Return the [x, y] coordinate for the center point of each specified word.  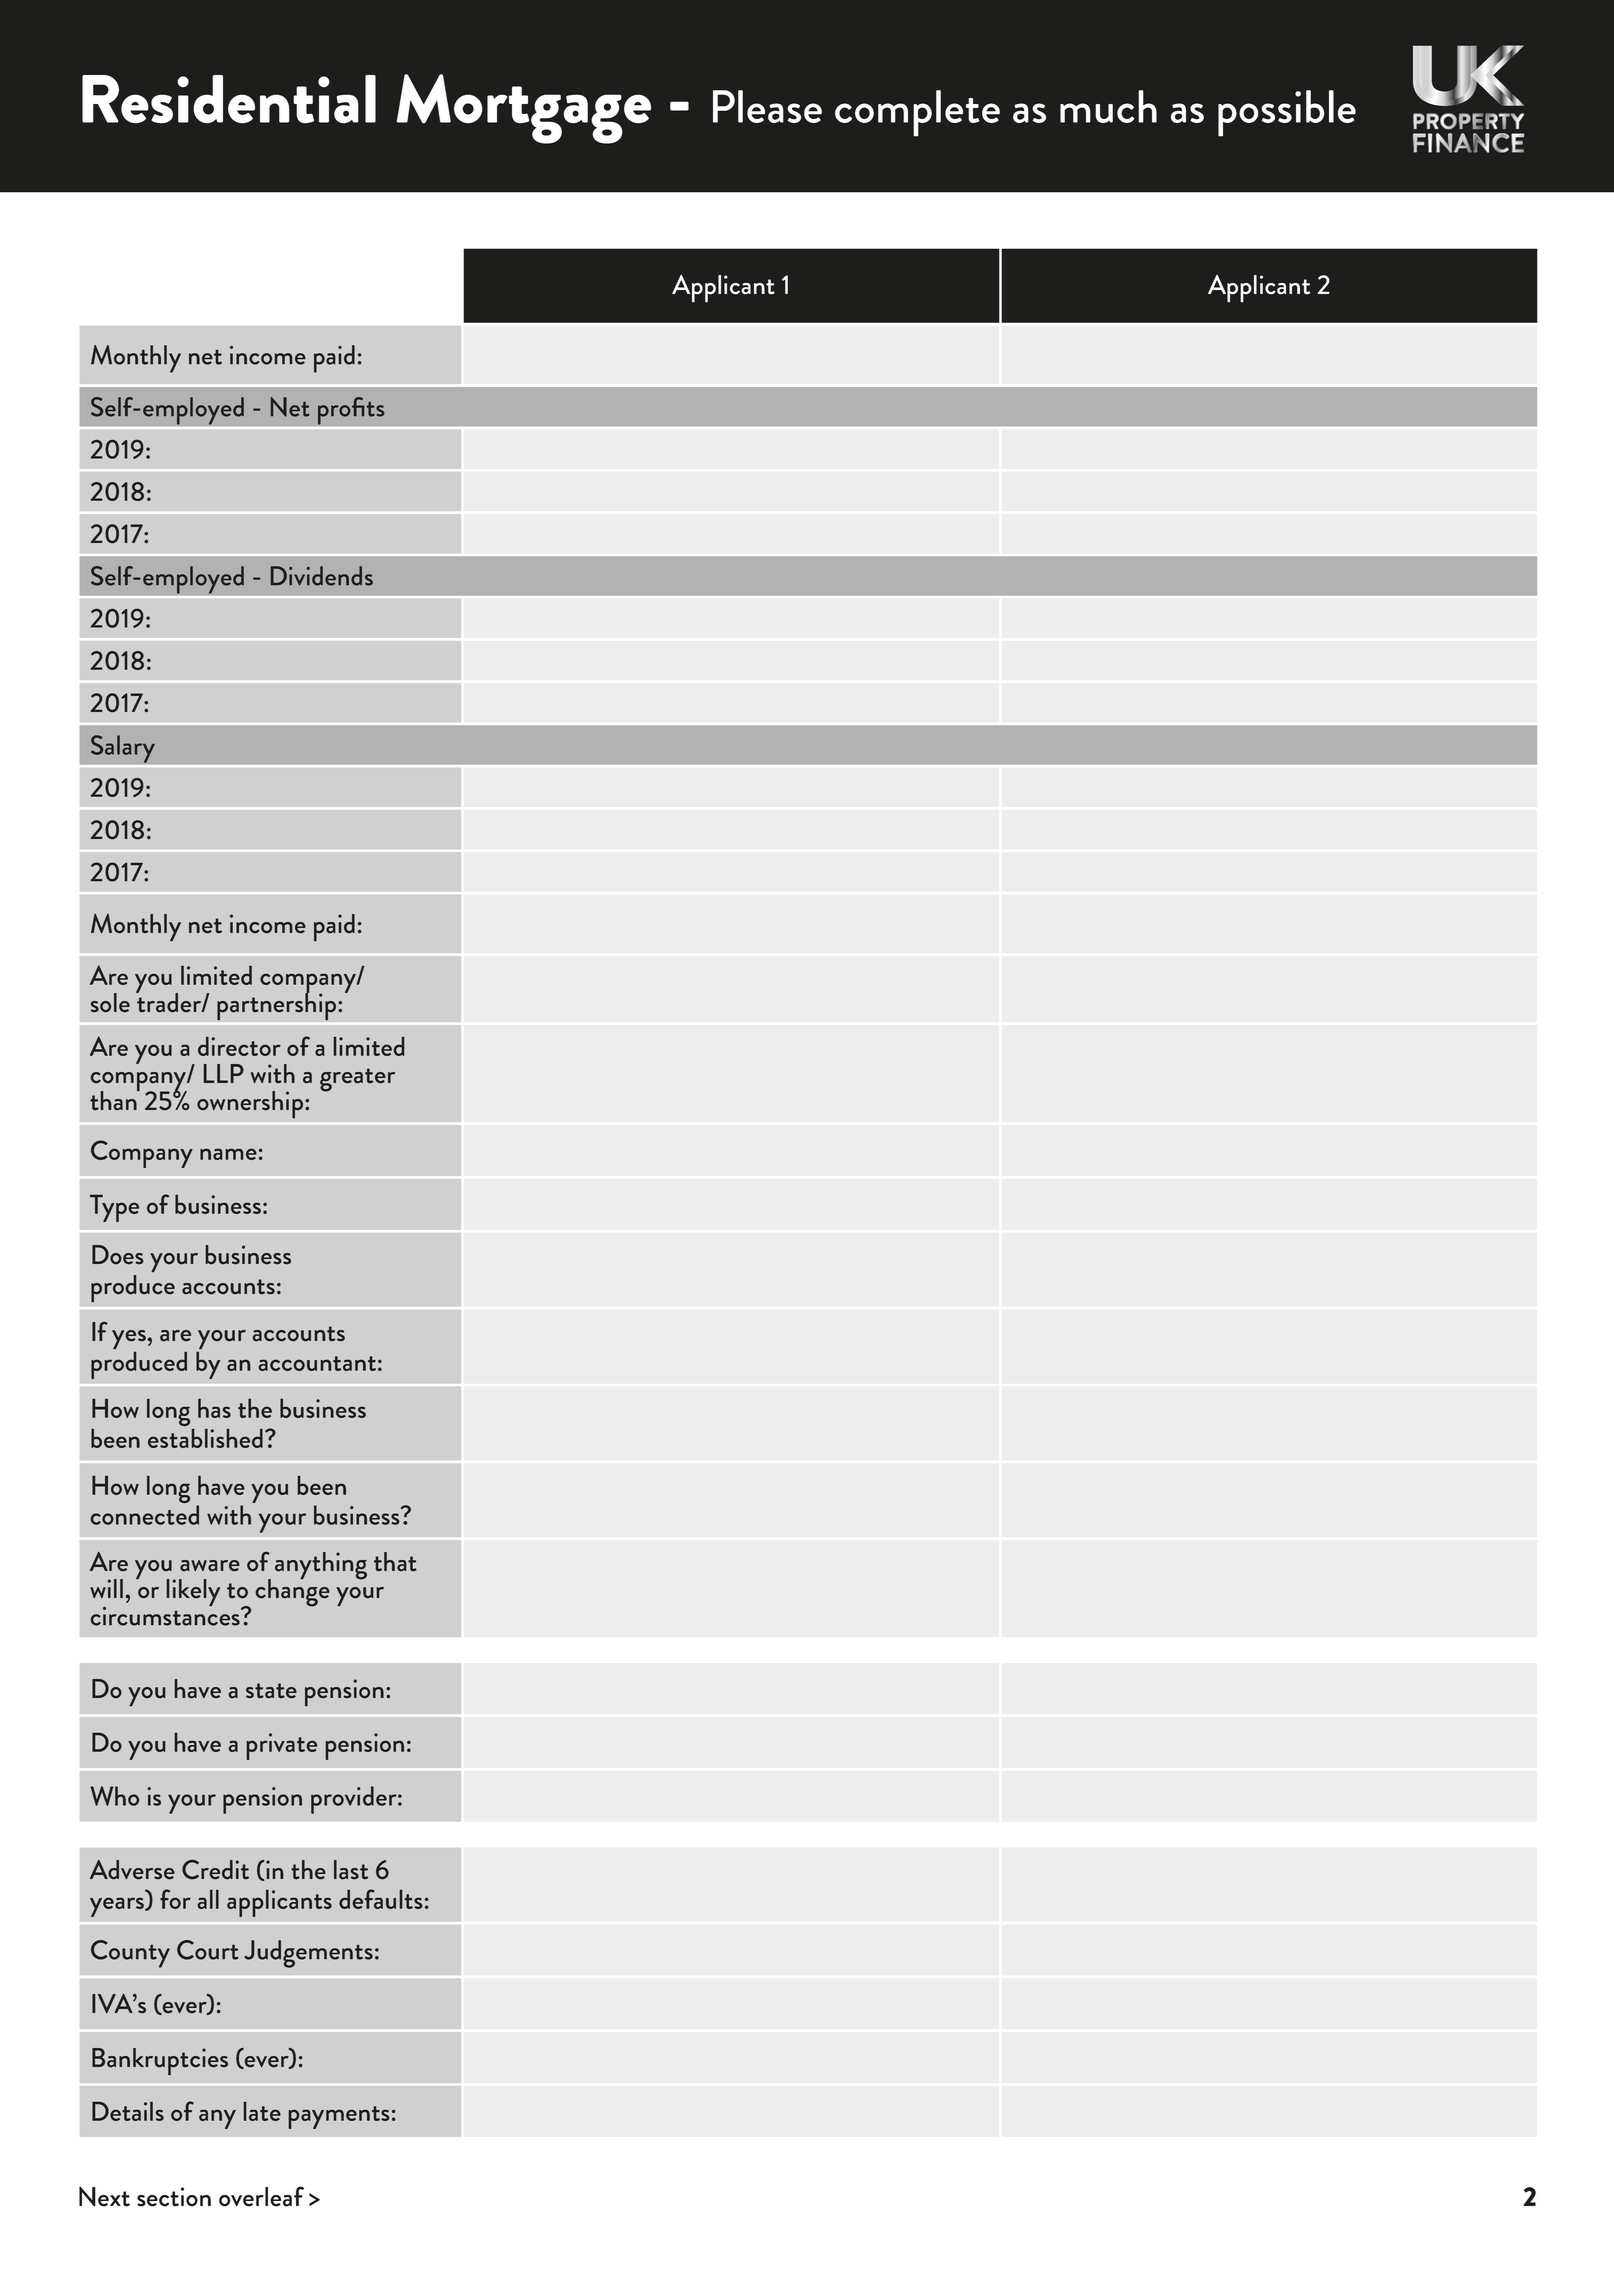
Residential [229, 99]
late [262, 2111]
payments [339, 2117]
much [1108, 106]
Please [767, 106]
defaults [381, 1899]
